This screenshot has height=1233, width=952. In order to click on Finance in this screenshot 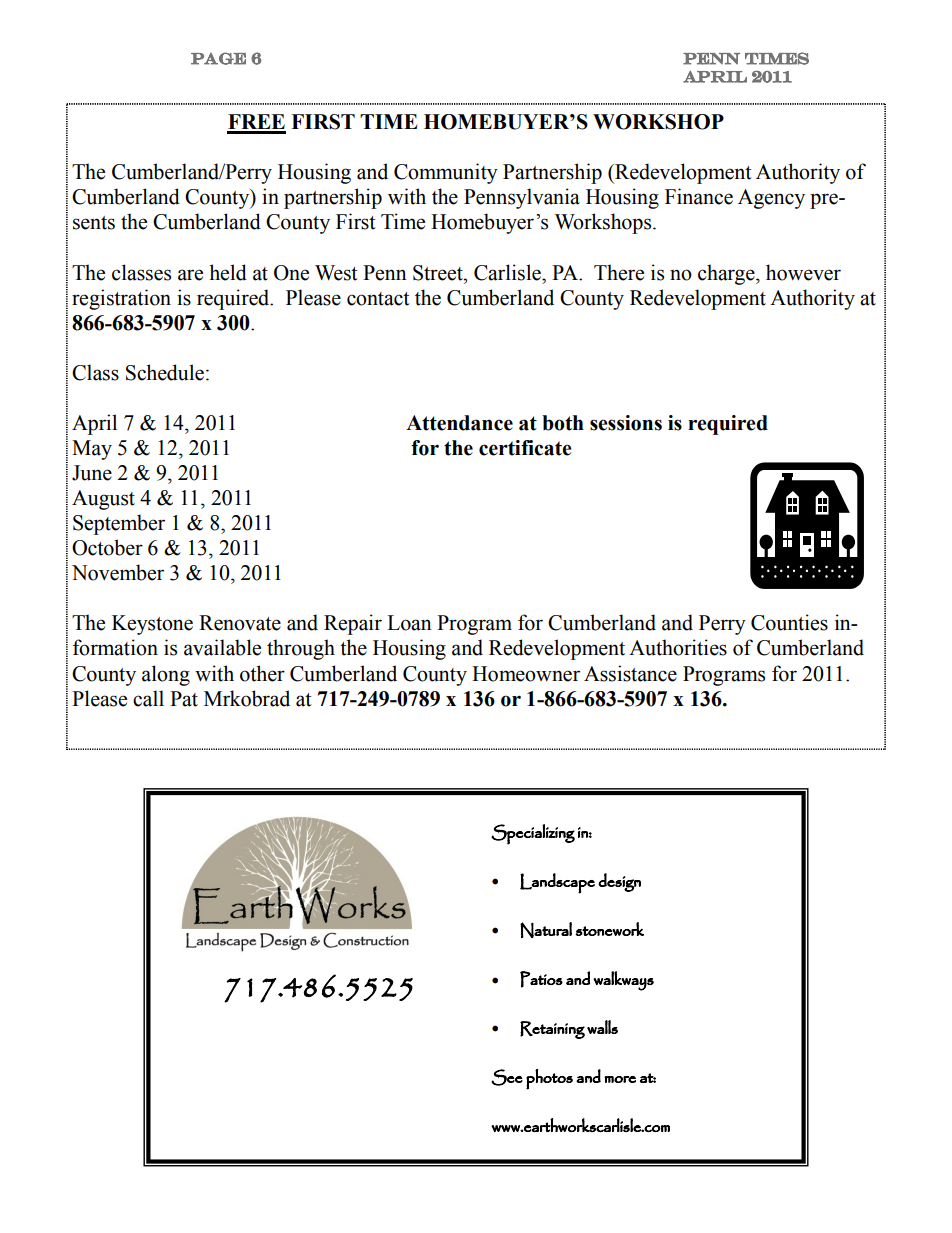, I will do `click(699, 196)`.
